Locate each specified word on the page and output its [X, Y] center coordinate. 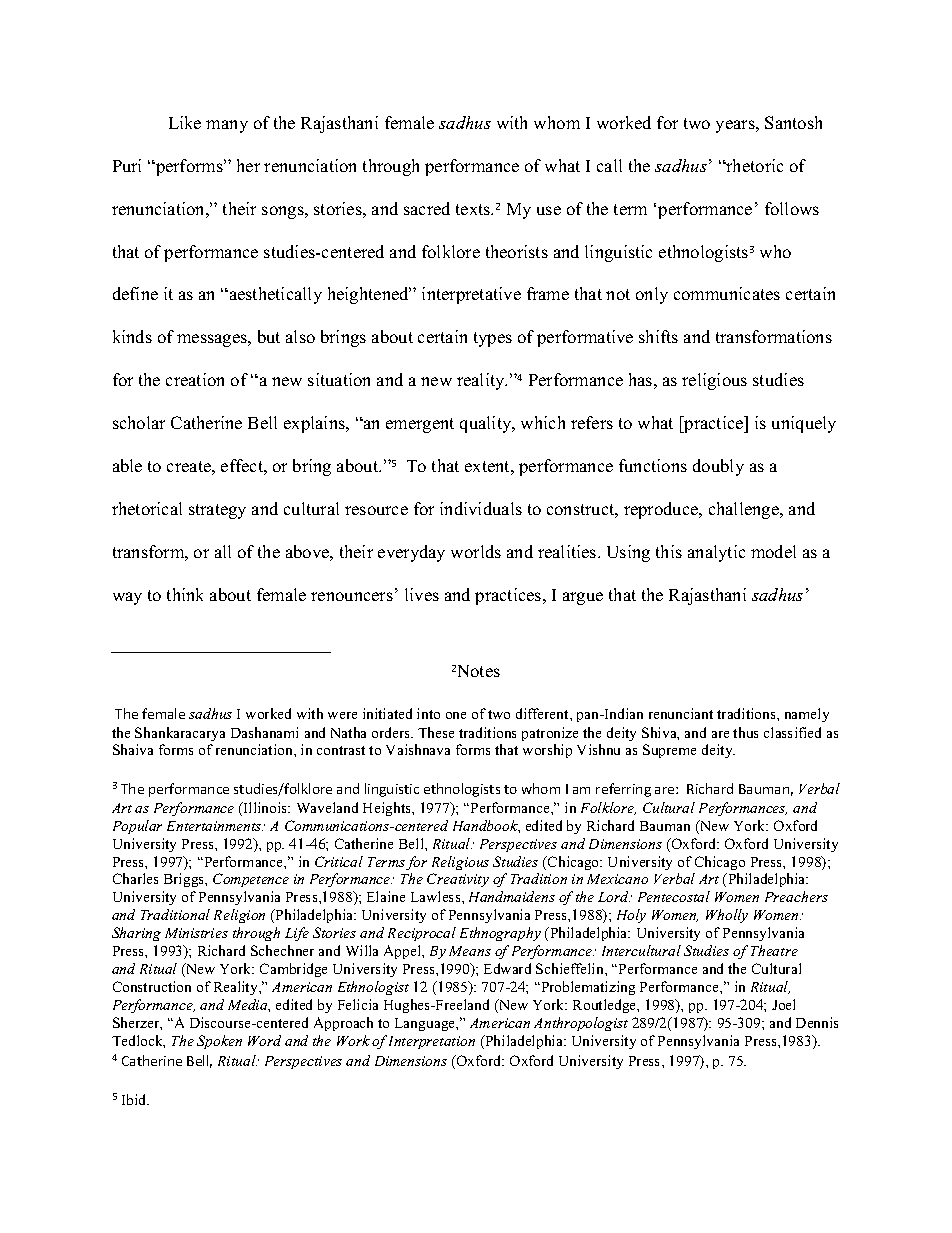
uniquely [804, 424]
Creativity [458, 880]
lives [422, 594]
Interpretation [432, 1042]
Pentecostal [674, 896]
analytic [716, 553]
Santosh [793, 122]
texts [474, 209]
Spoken [219, 1042]
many [227, 126]
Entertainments [215, 826]
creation [195, 379]
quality [487, 424]
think [185, 594]
